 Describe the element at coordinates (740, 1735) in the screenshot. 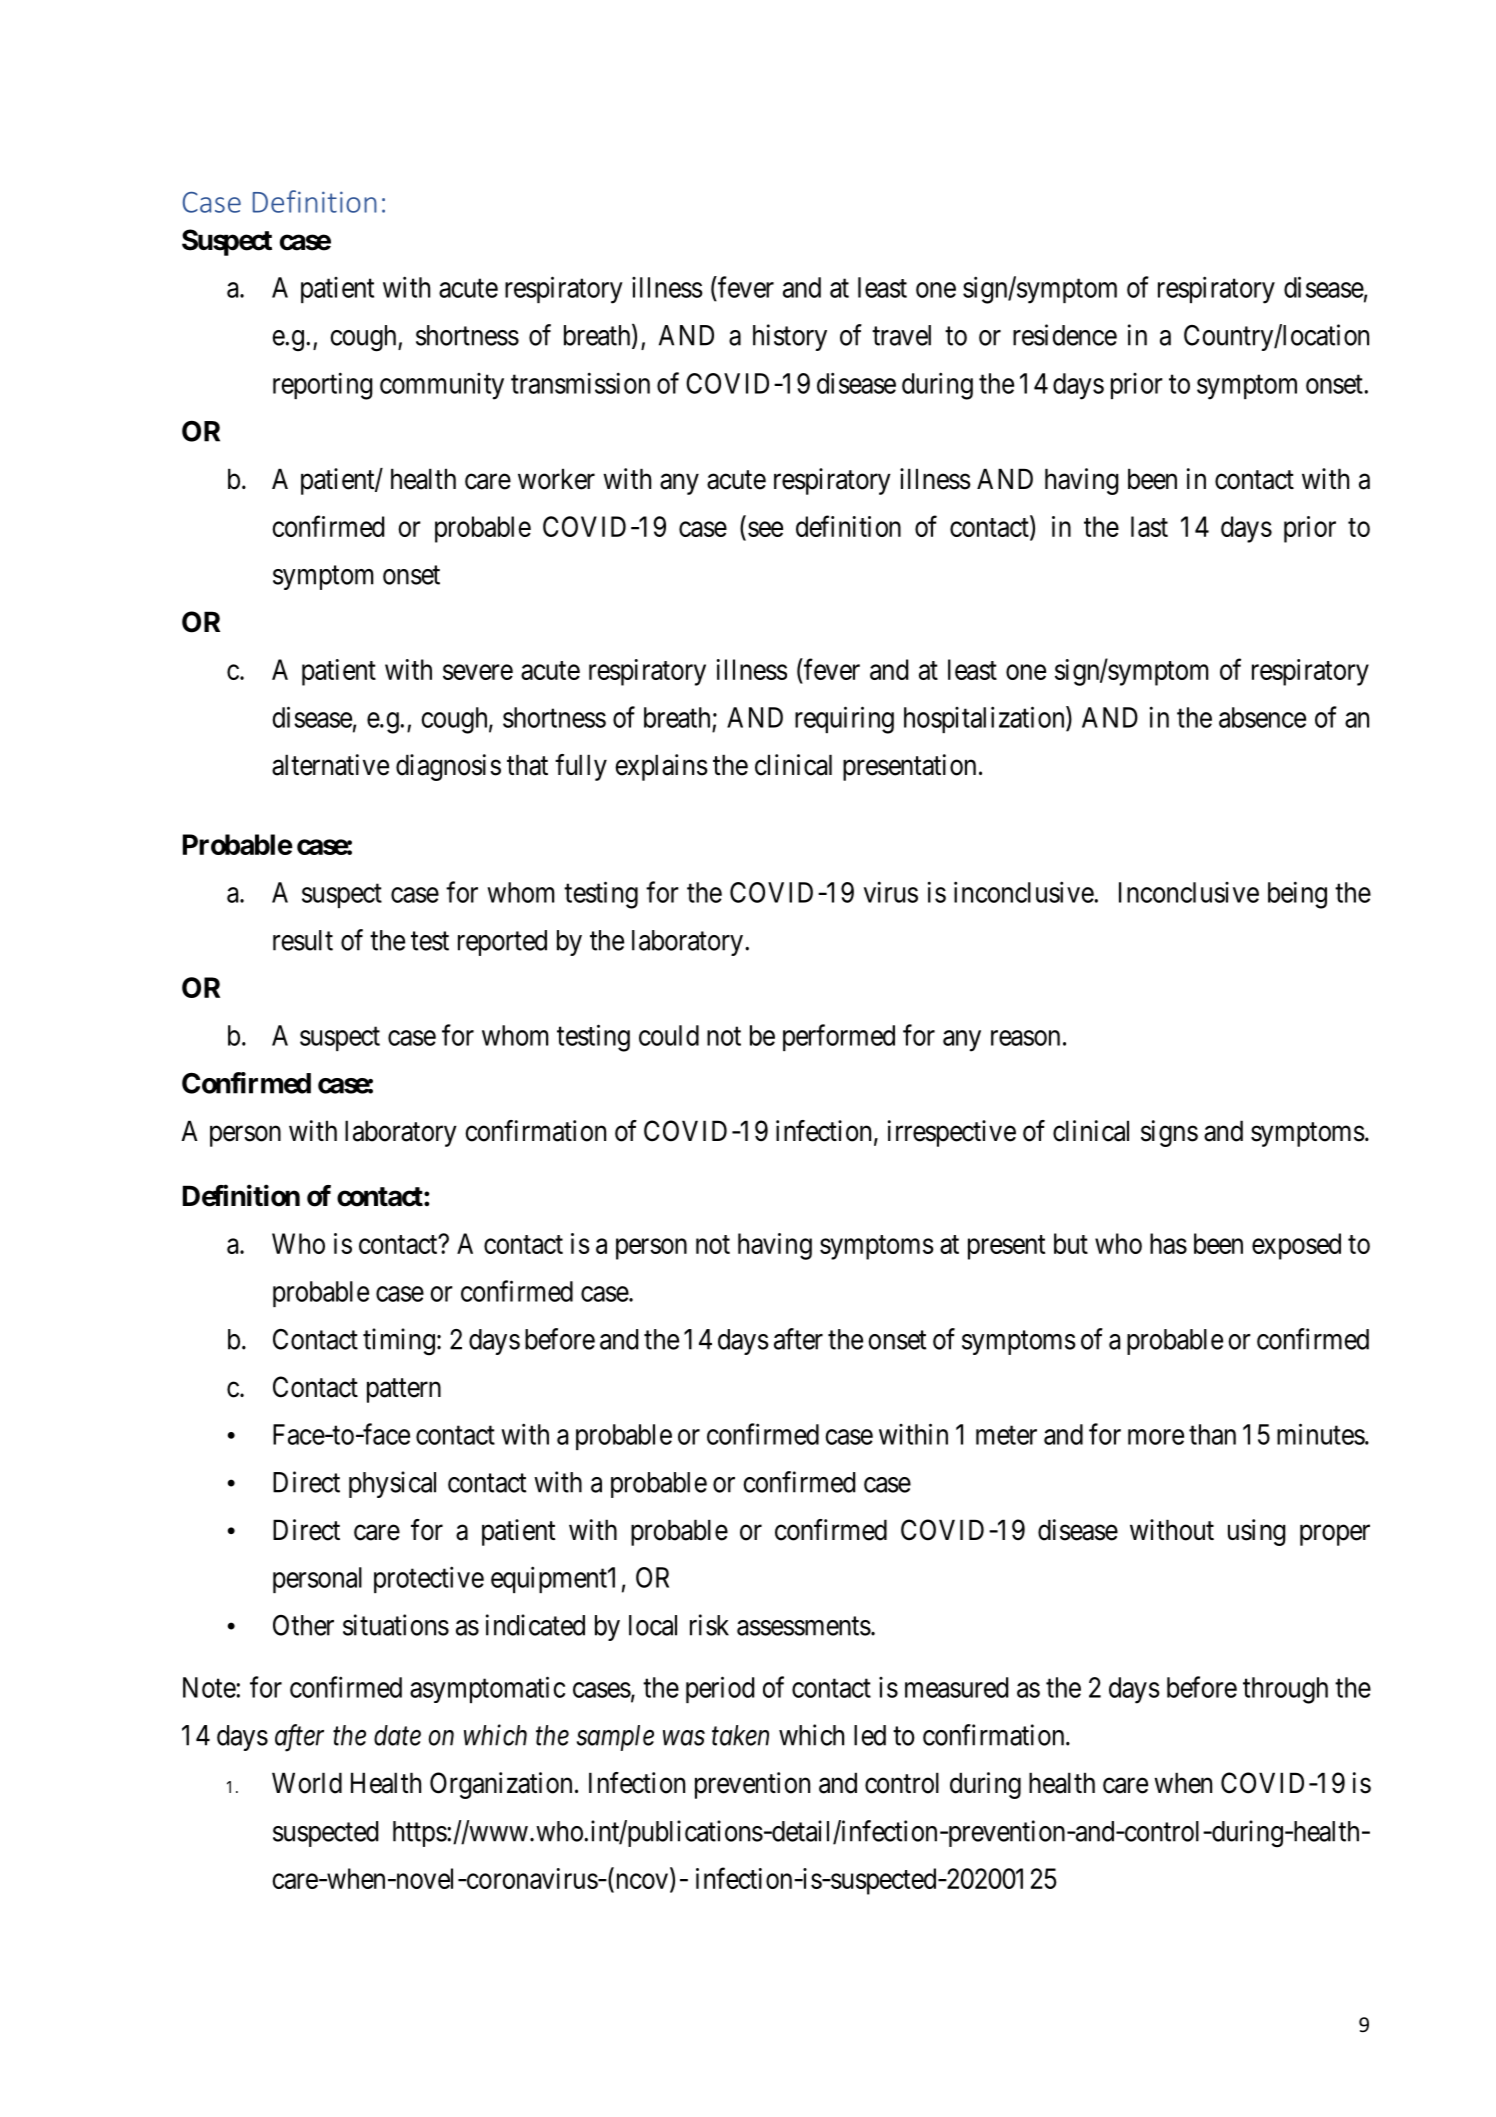

I see `taken` at that location.
